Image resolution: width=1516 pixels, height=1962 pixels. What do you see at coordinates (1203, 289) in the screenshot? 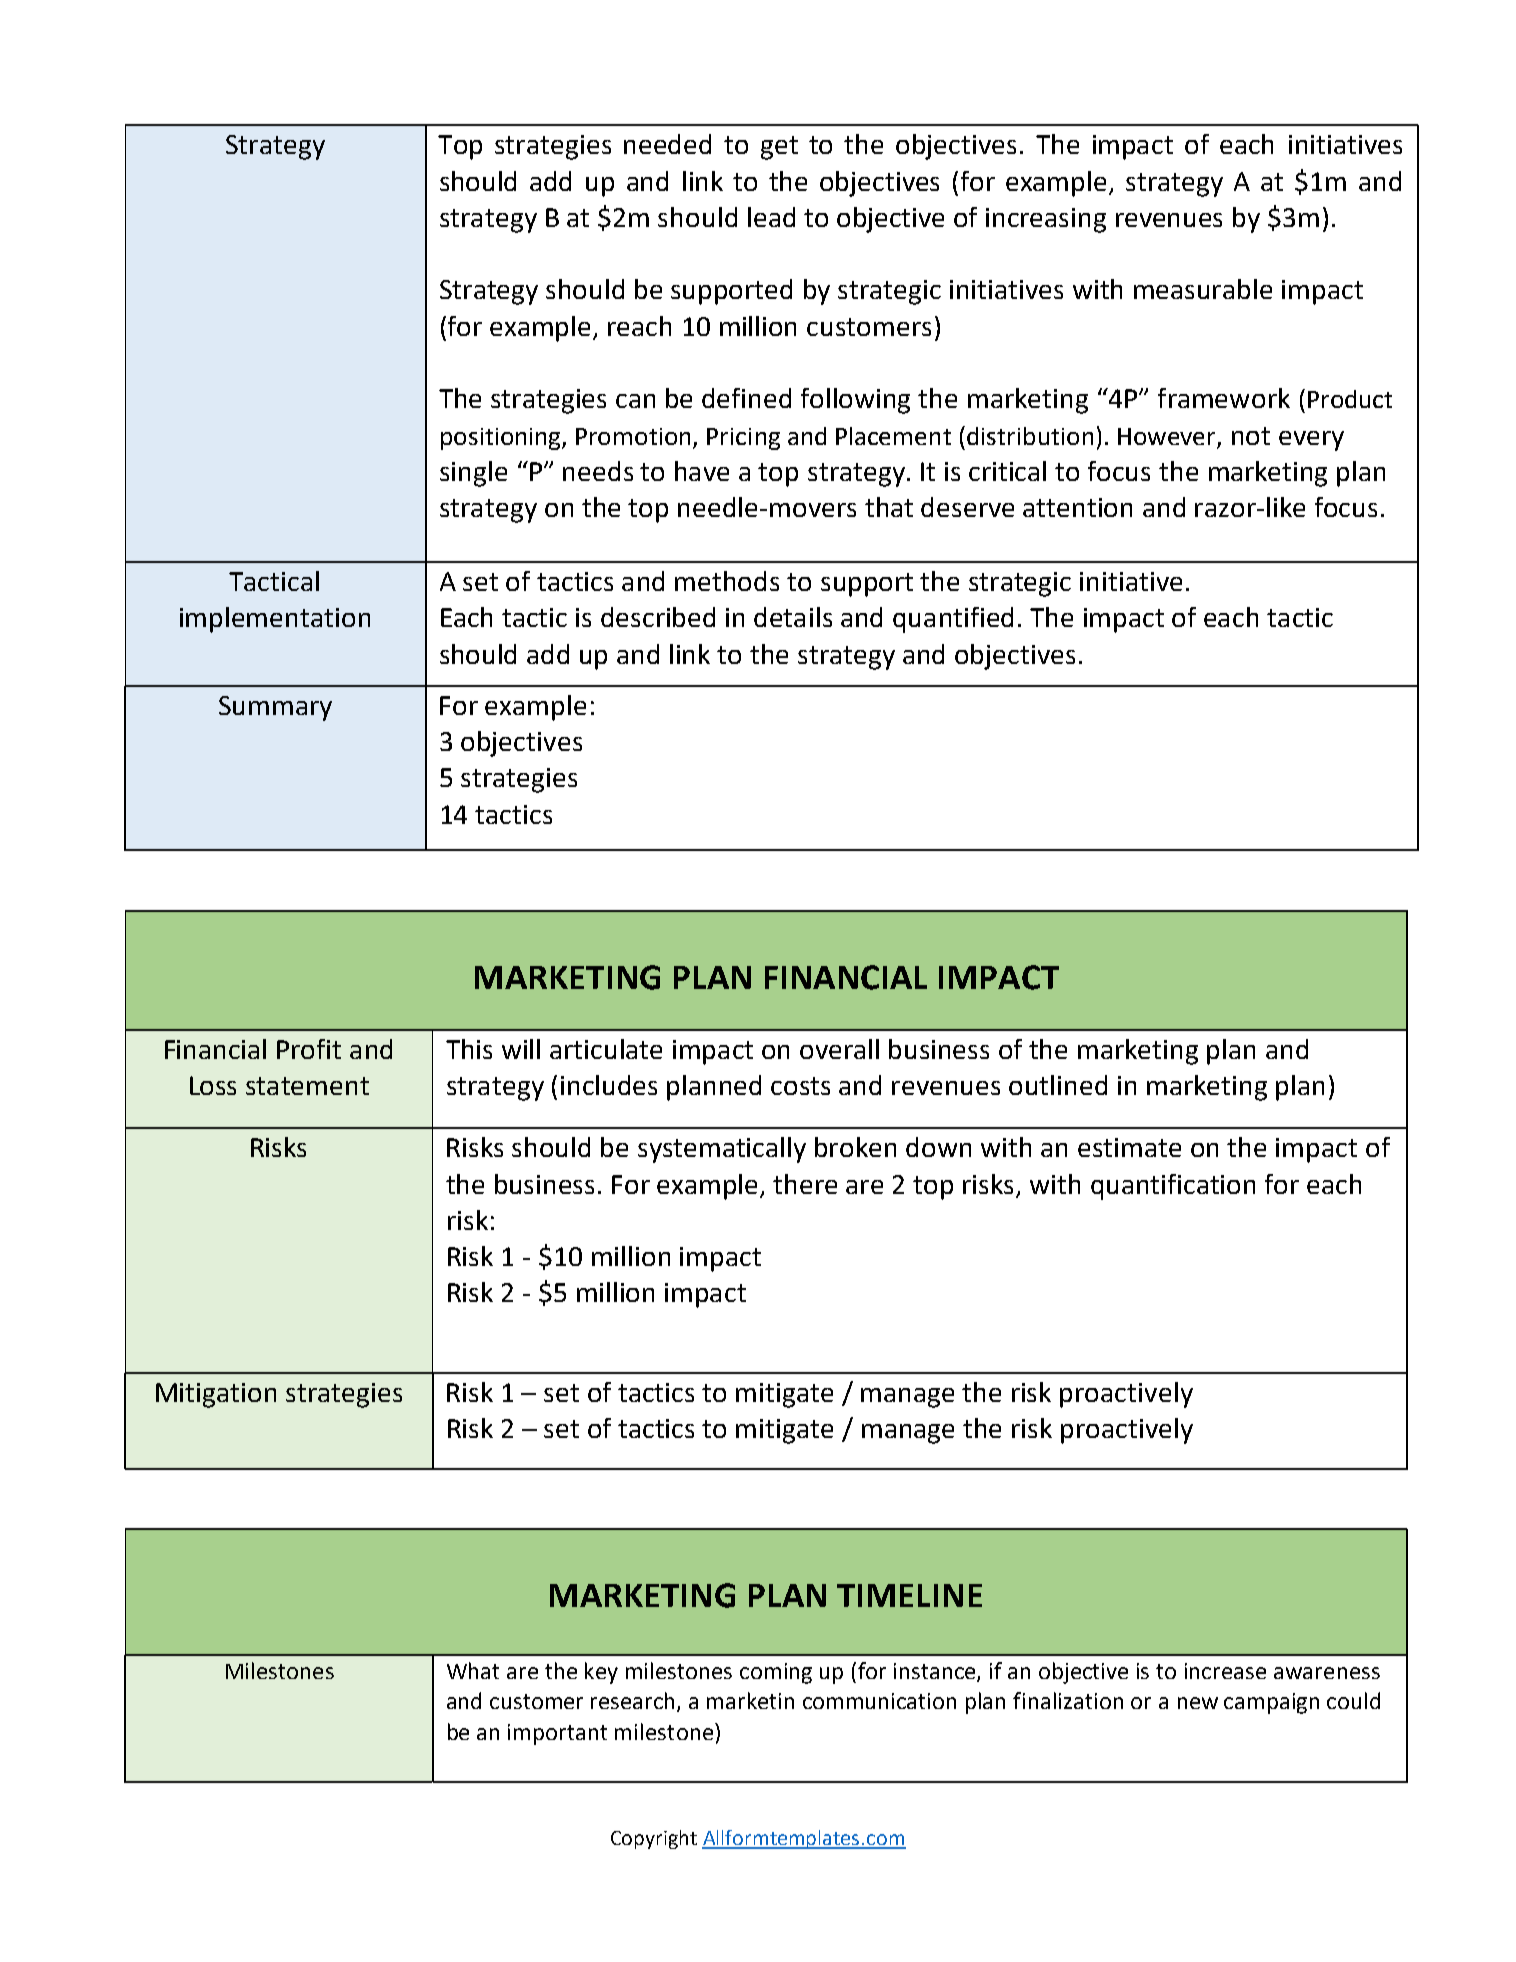
I see `measurable` at bounding box center [1203, 289].
